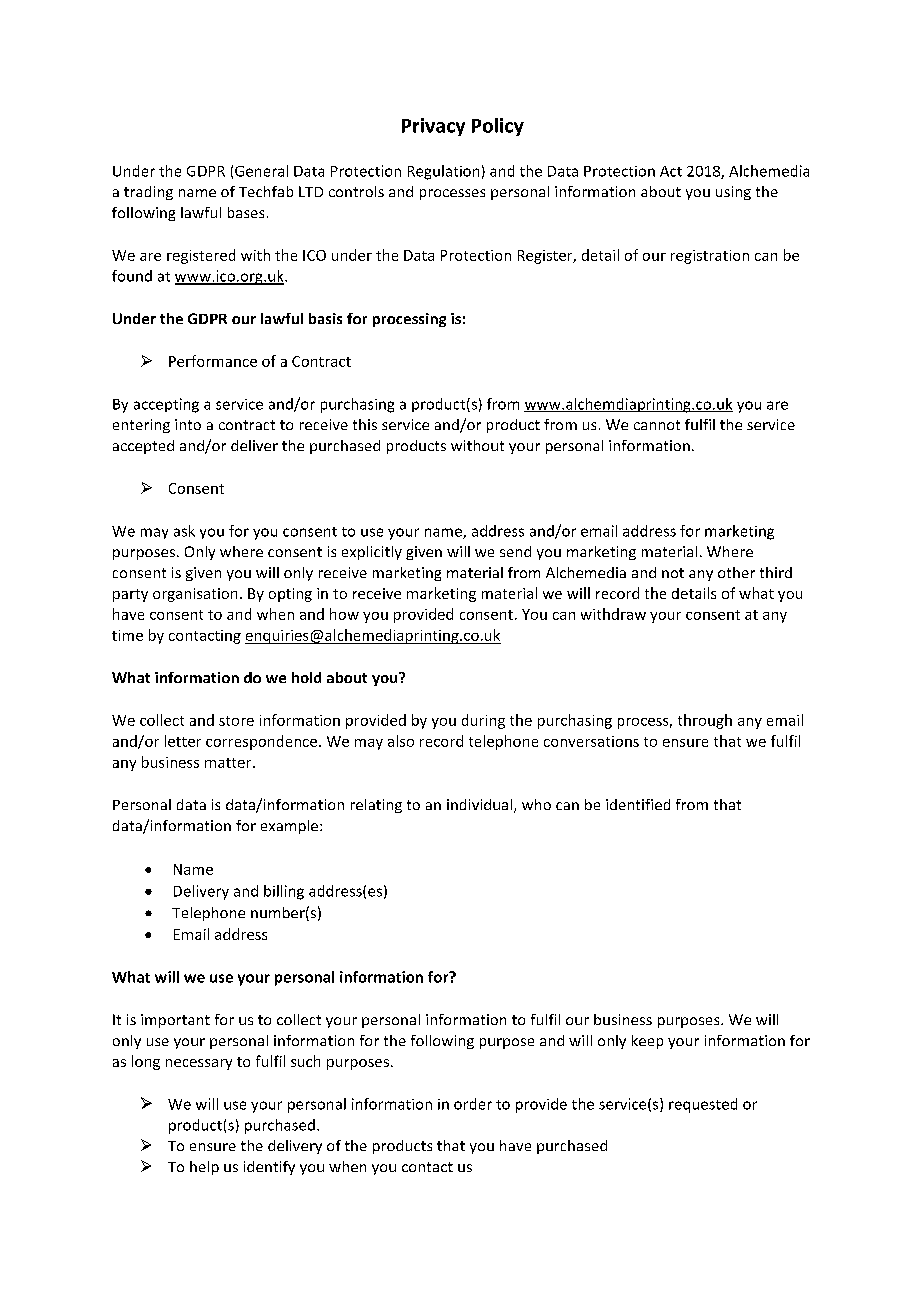 The image size is (924, 1308). What do you see at coordinates (261, 171) in the screenshot?
I see `General` at bounding box center [261, 171].
